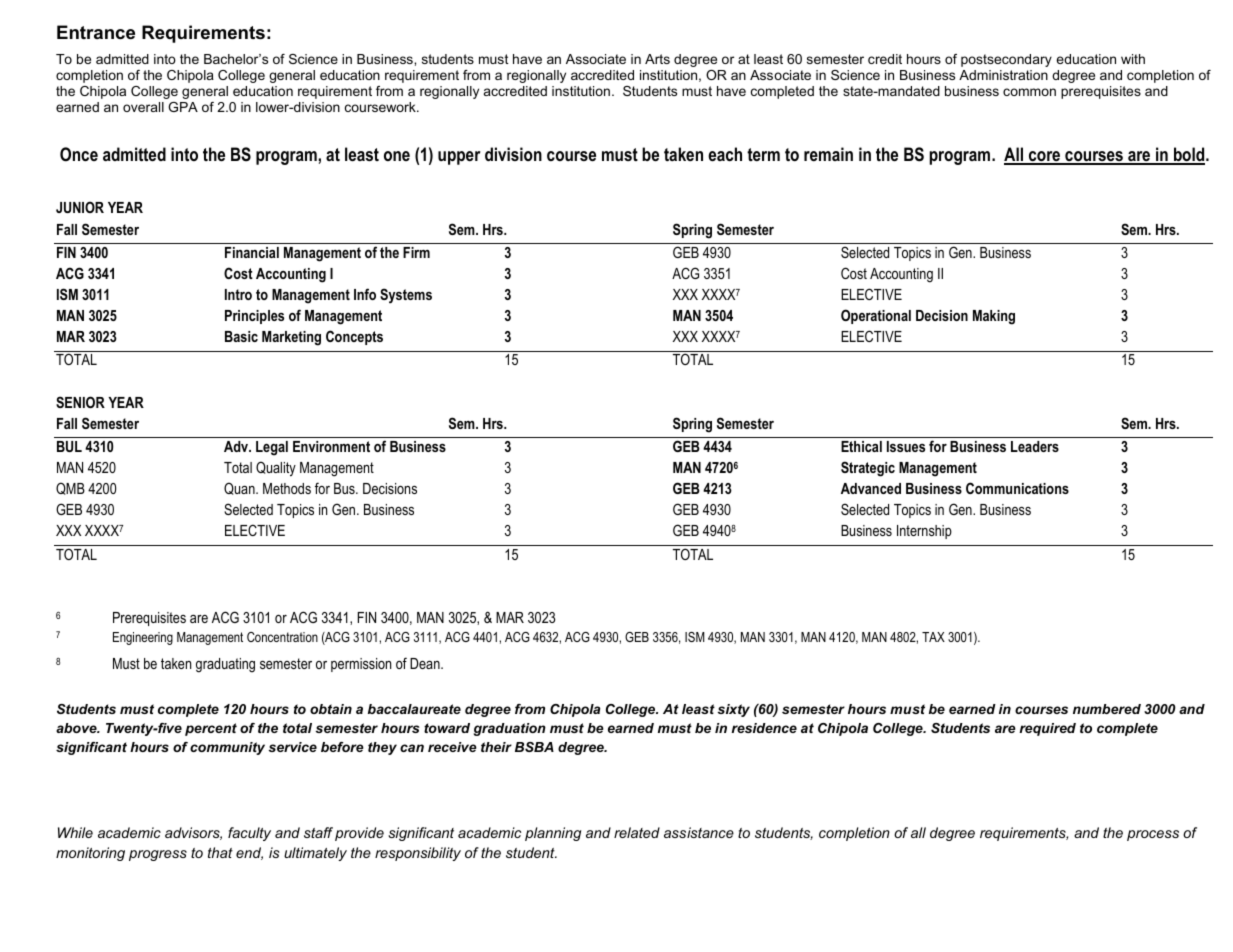  What do you see at coordinates (426, 663) in the screenshot?
I see `Dean` at bounding box center [426, 663].
